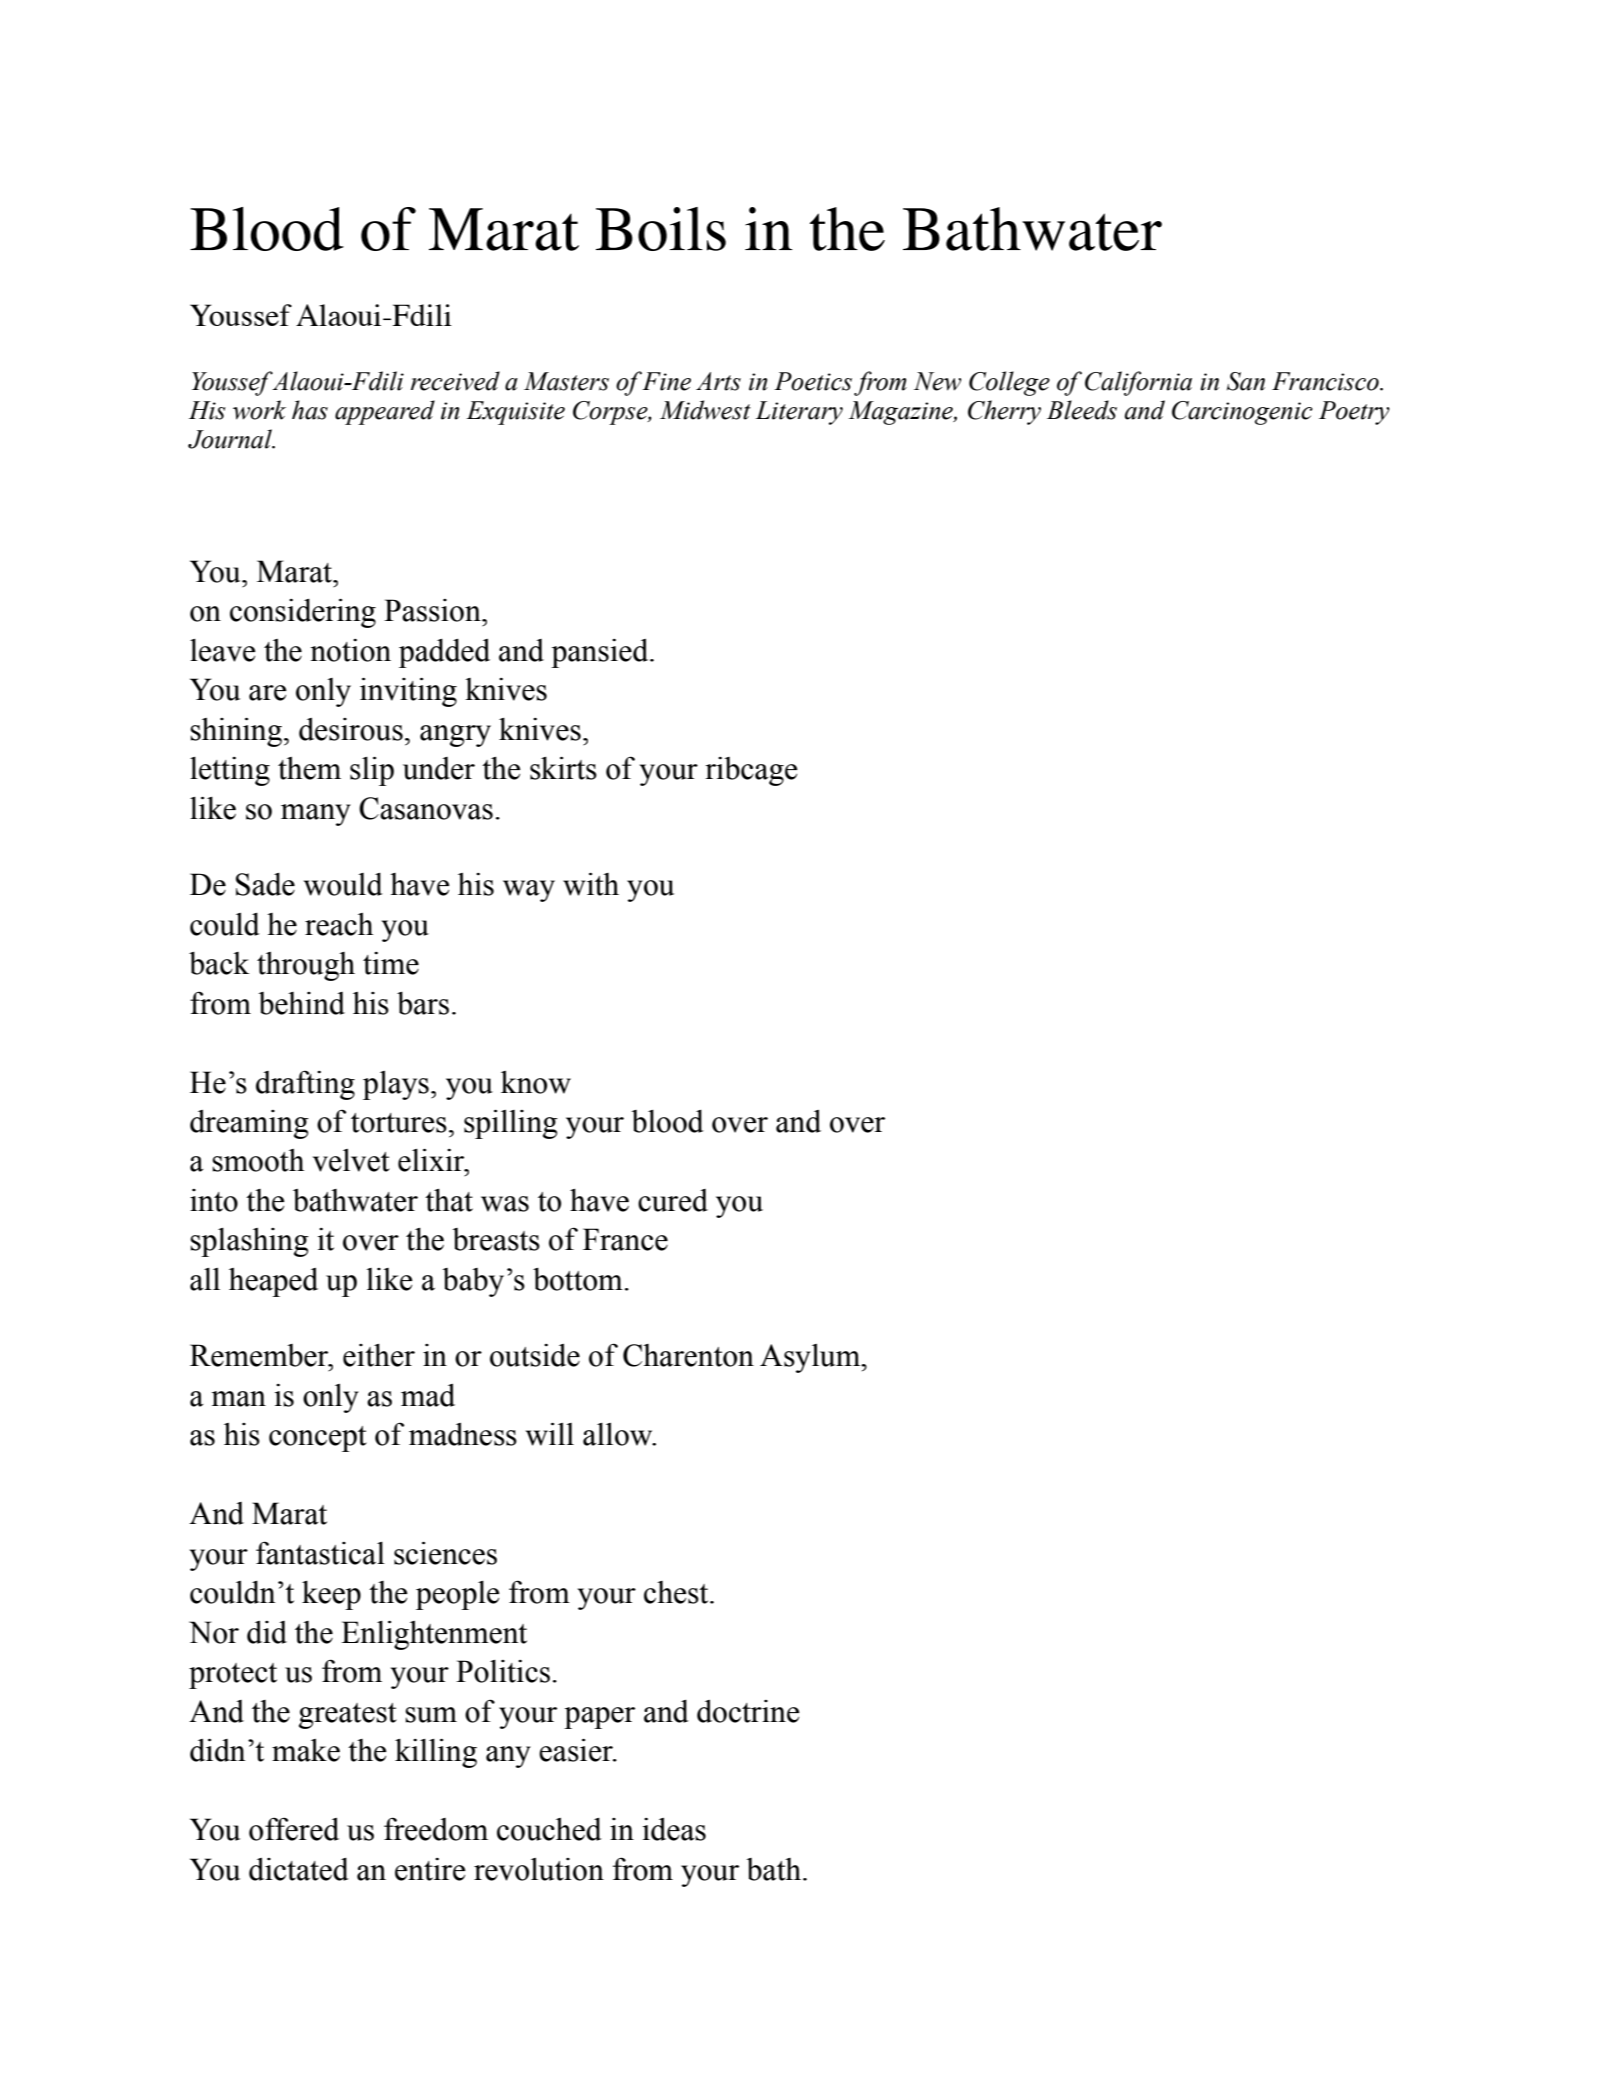 Image resolution: width=1611 pixels, height=2085 pixels. Describe the element at coordinates (294, 1829) in the image. I see `offered` at that location.
